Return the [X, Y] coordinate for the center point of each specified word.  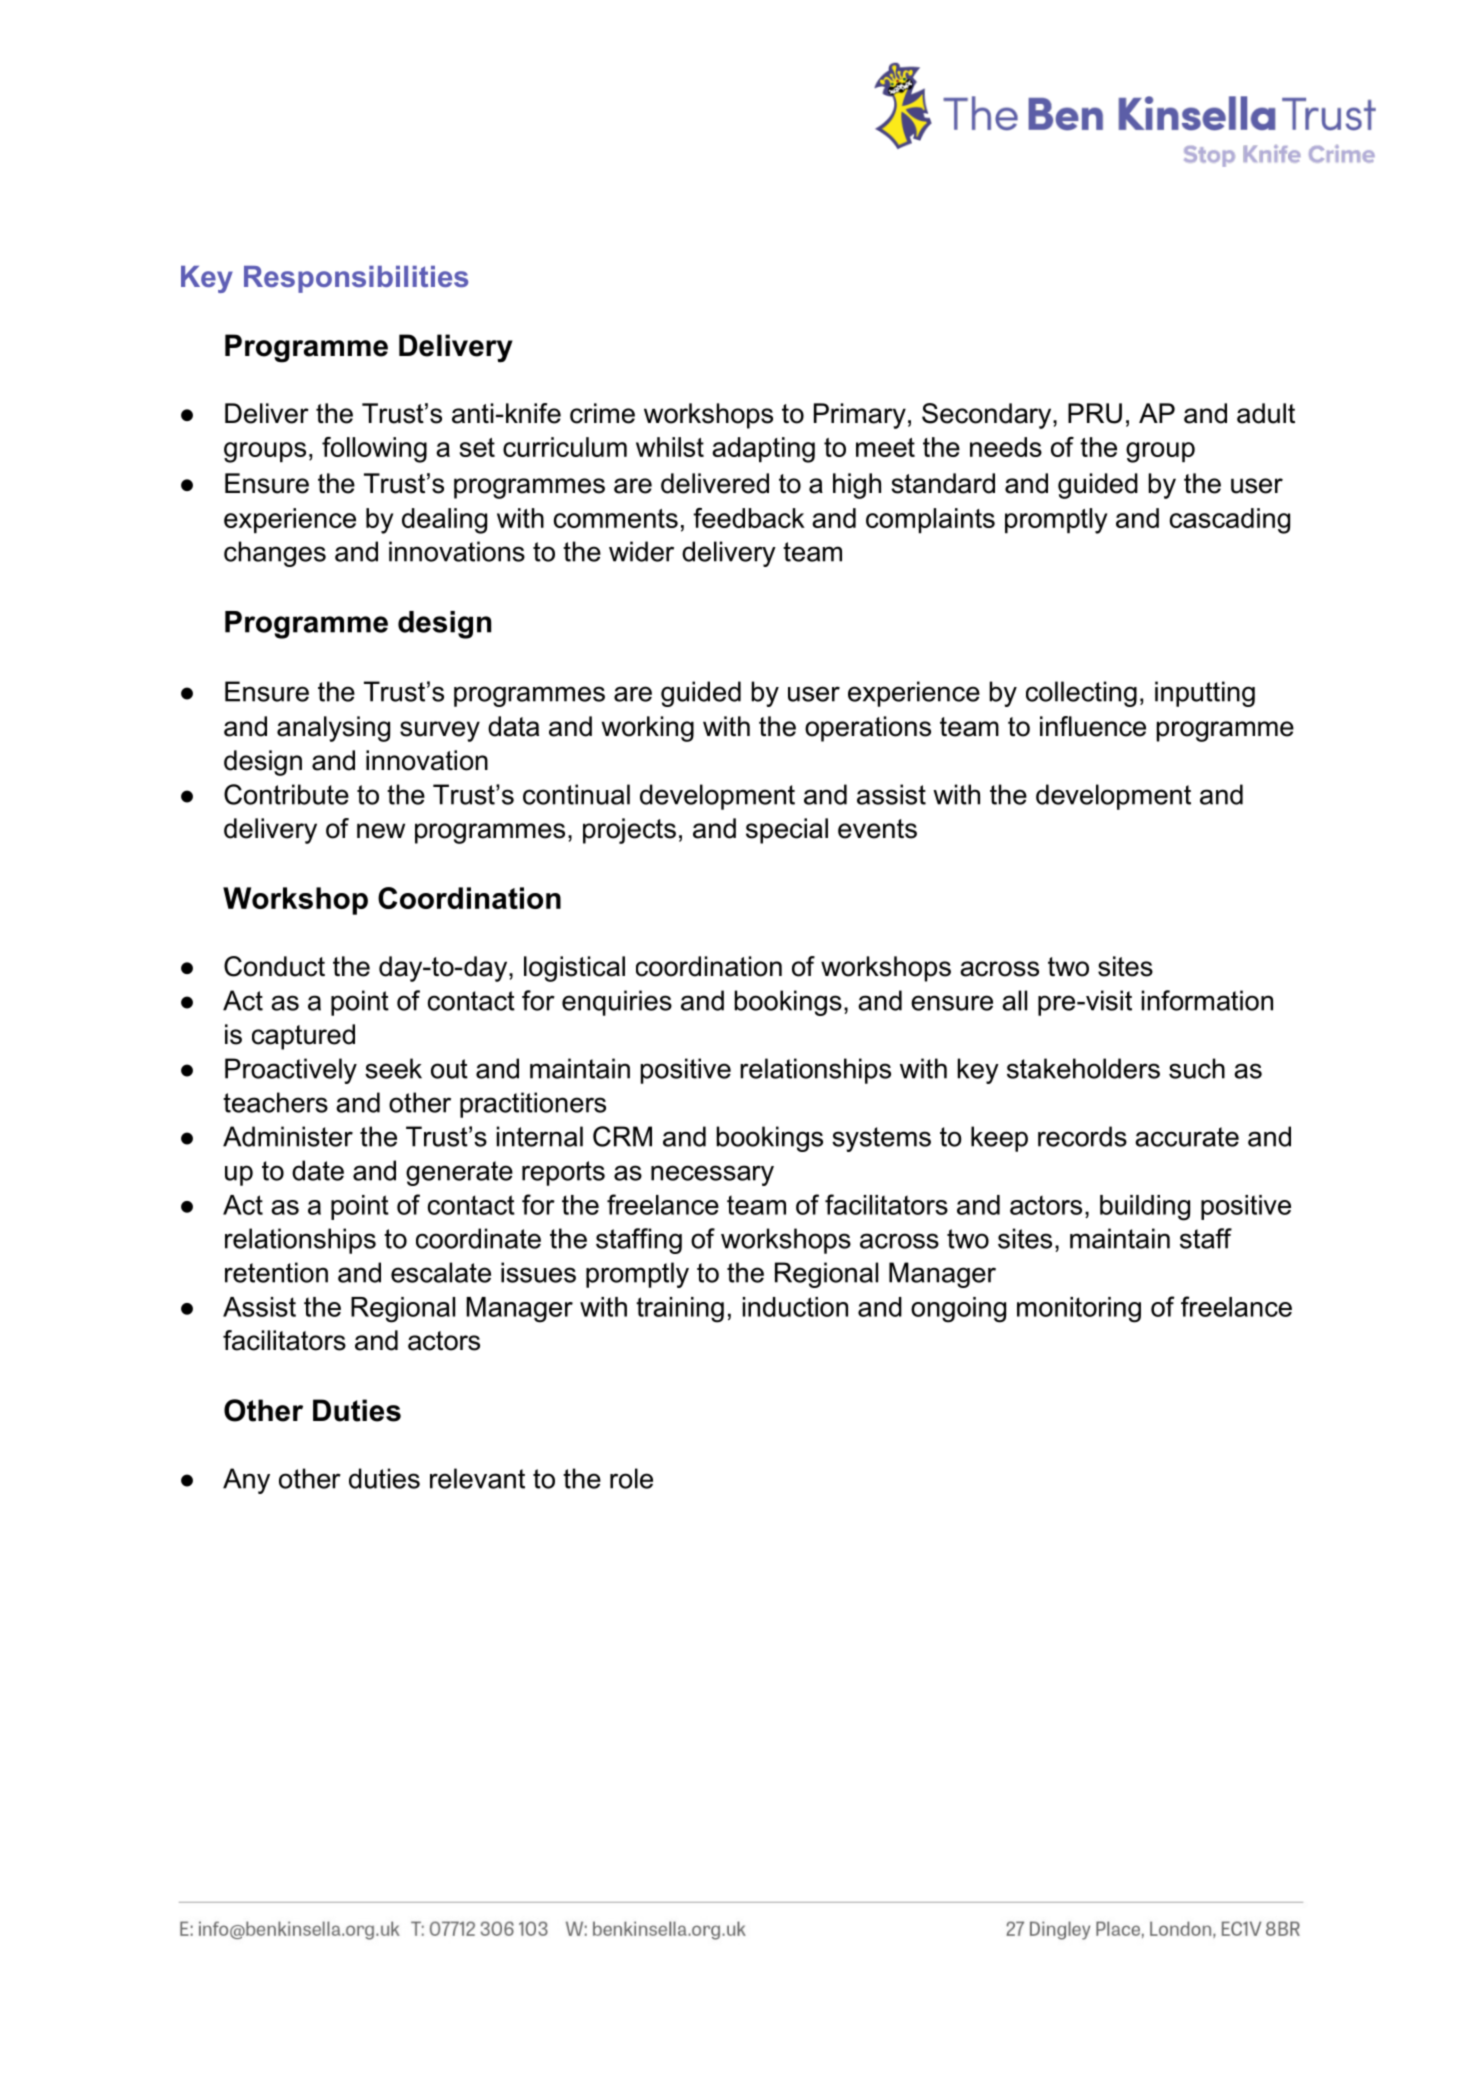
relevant [477, 1478]
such [1197, 1068]
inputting [1205, 694]
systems [881, 1139]
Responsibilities [356, 279]
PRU [1095, 413]
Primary [860, 416]
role [631, 1478]
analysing [333, 729]
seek [393, 1068]
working [647, 729]
